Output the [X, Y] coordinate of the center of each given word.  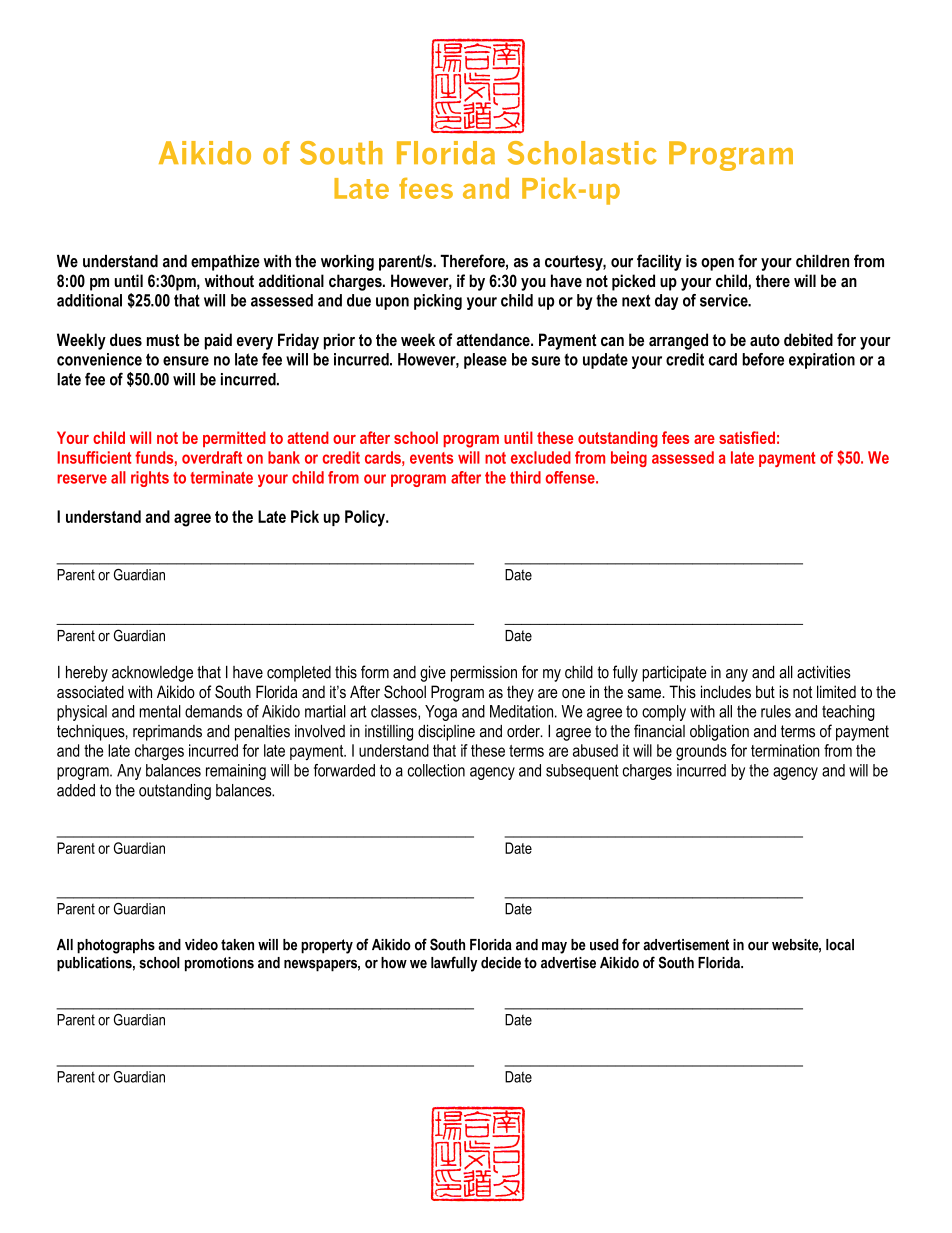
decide [501, 963]
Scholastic [582, 153]
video [201, 945]
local [840, 945]
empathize [225, 263]
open [717, 264]
